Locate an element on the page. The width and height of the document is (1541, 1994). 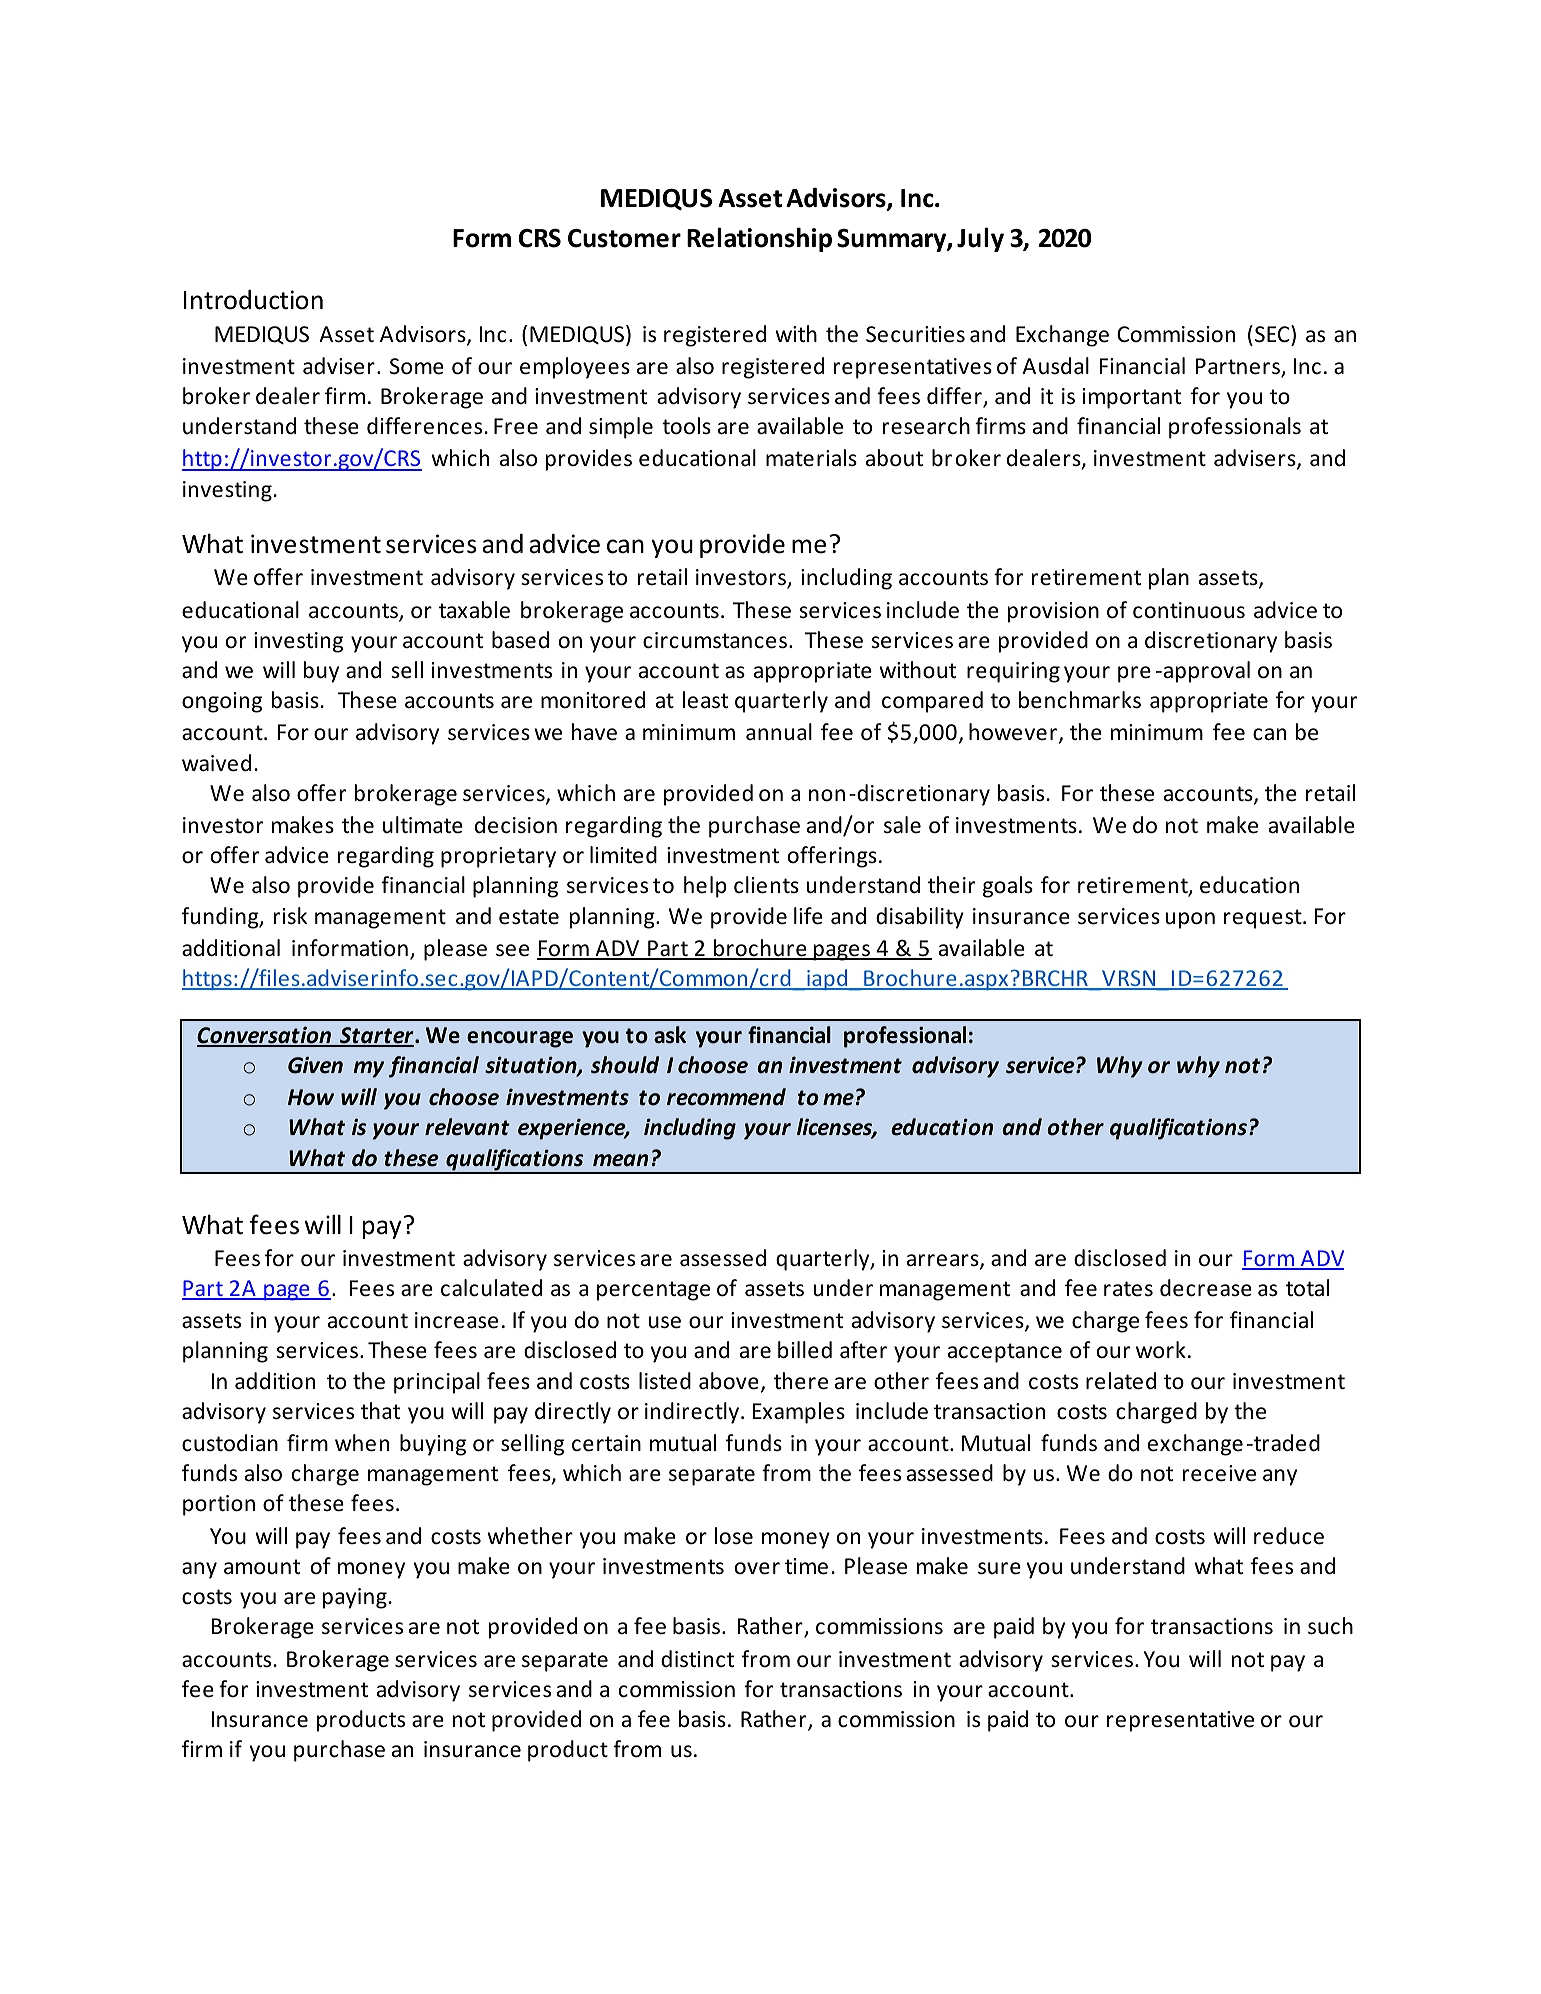
Introduction is located at coordinates (253, 300).
